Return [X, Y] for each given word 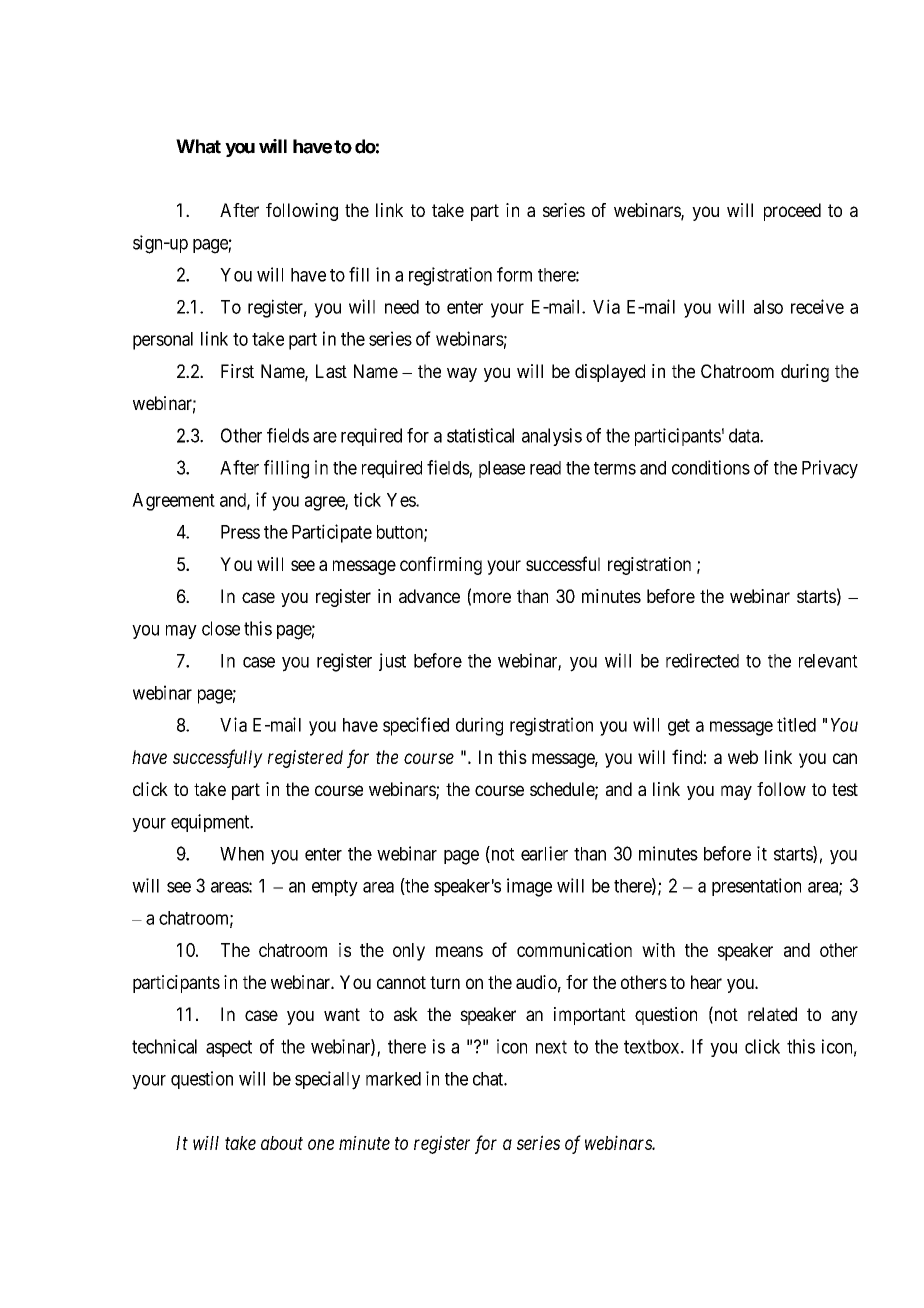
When [242, 854]
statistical [480, 435]
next [551, 1047]
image [529, 887]
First [237, 371]
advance [429, 596]
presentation [756, 887]
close [221, 628]
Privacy [830, 469]
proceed [792, 212]
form [514, 274]
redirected [702, 660]
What [198, 146]
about [282, 1143]
